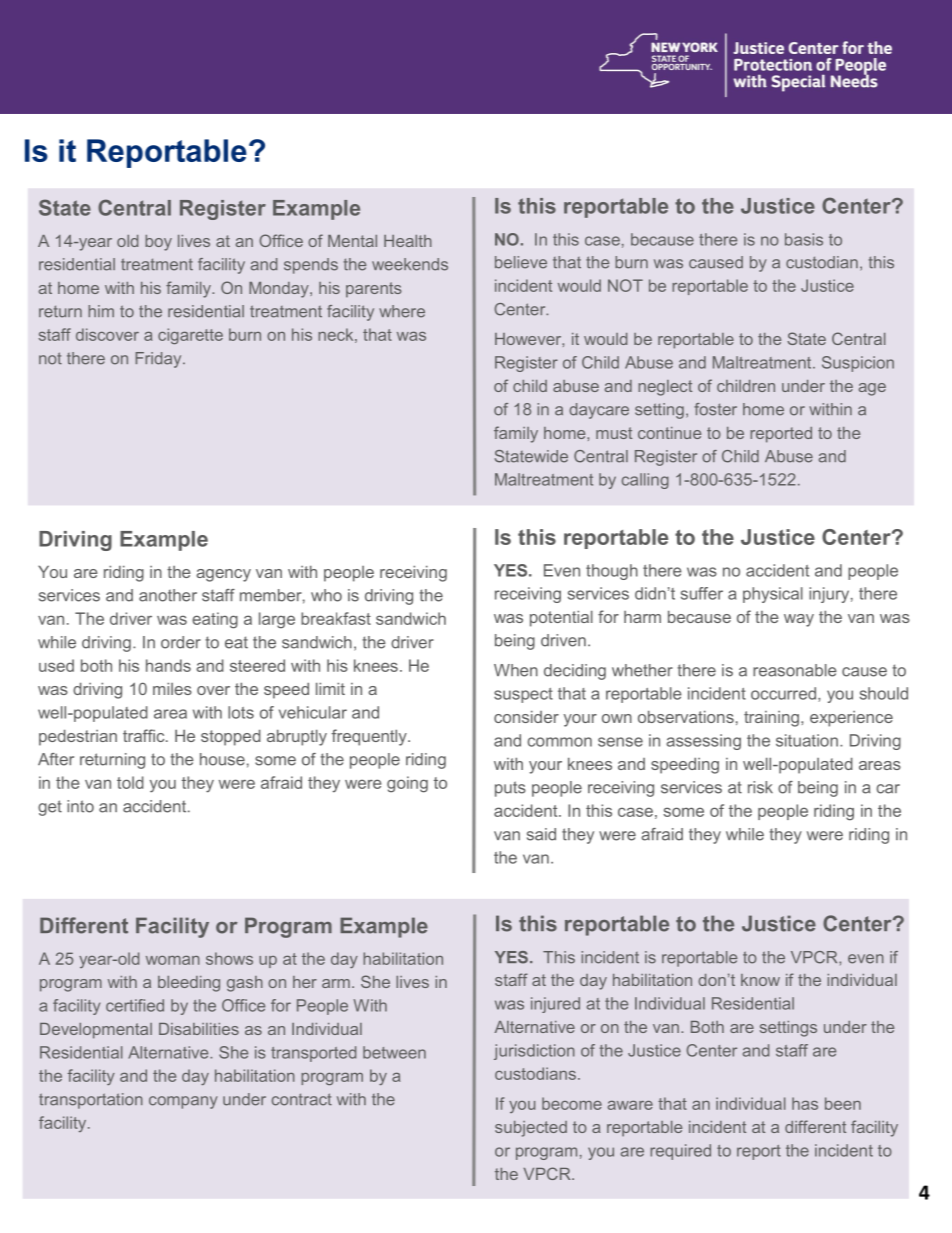 The height and width of the screenshot is (1233, 952). Describe the element at coordinates (173, 960) in the screenshot. I see `woman` at that location.
